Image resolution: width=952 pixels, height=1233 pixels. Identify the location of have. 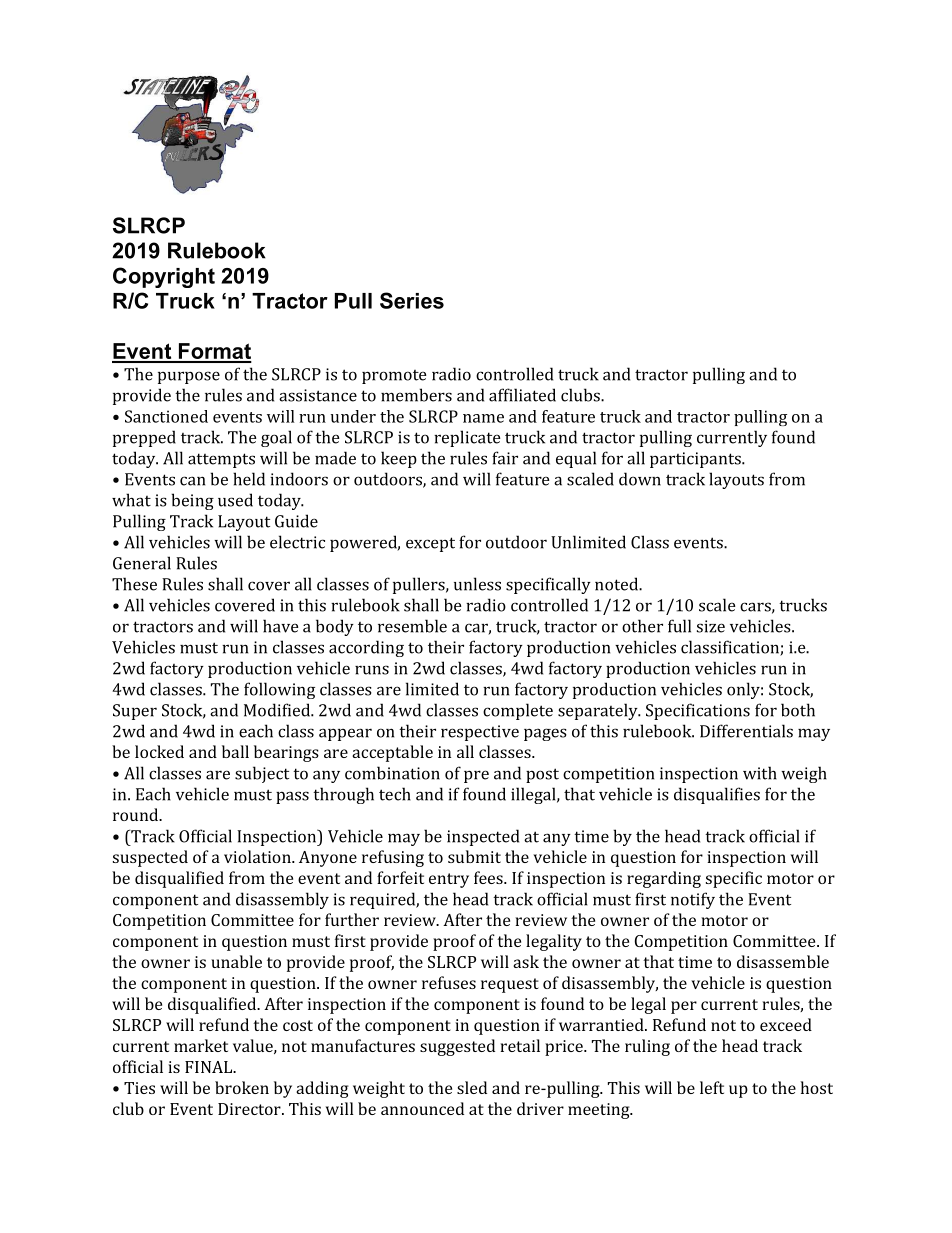
(281, 626).
